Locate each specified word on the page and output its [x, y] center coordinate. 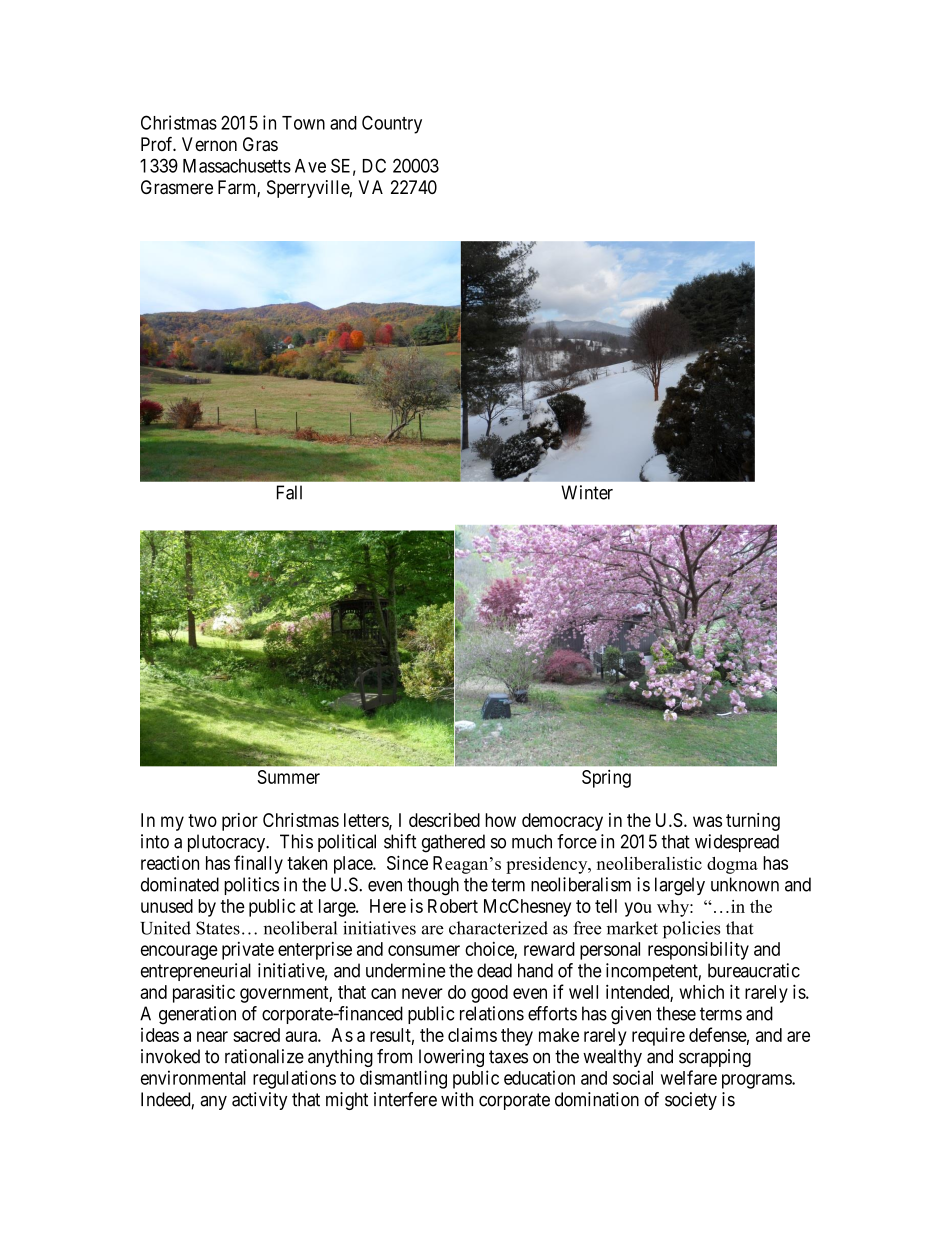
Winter [587, 492]
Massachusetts [237, 166]
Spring [606, 778]
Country [392, 124]
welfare [689, 1077]
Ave [310, 166]
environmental [193, 1077]
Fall [289, 492]
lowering [451, 1058]
